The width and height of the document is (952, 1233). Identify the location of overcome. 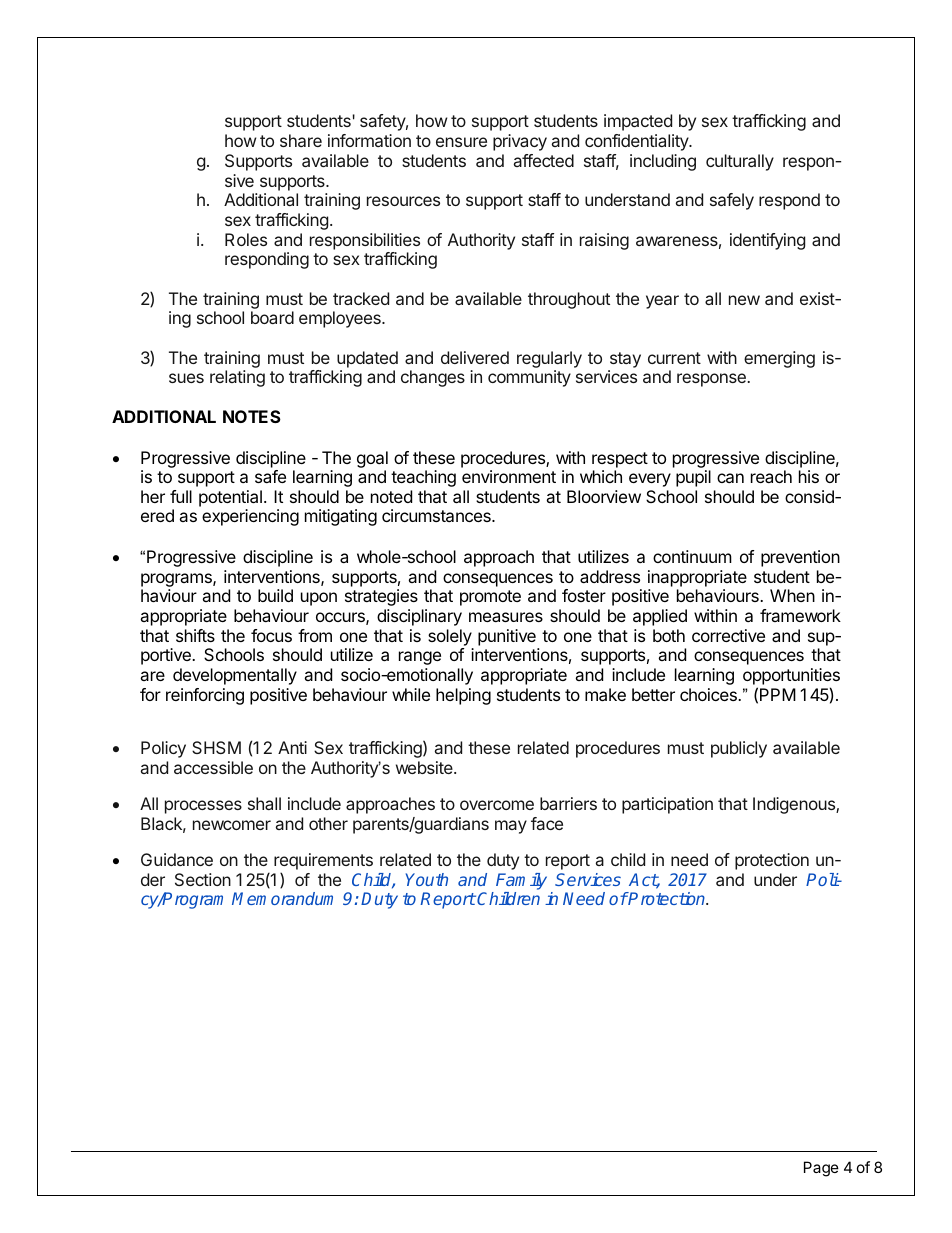
(497, 805).
